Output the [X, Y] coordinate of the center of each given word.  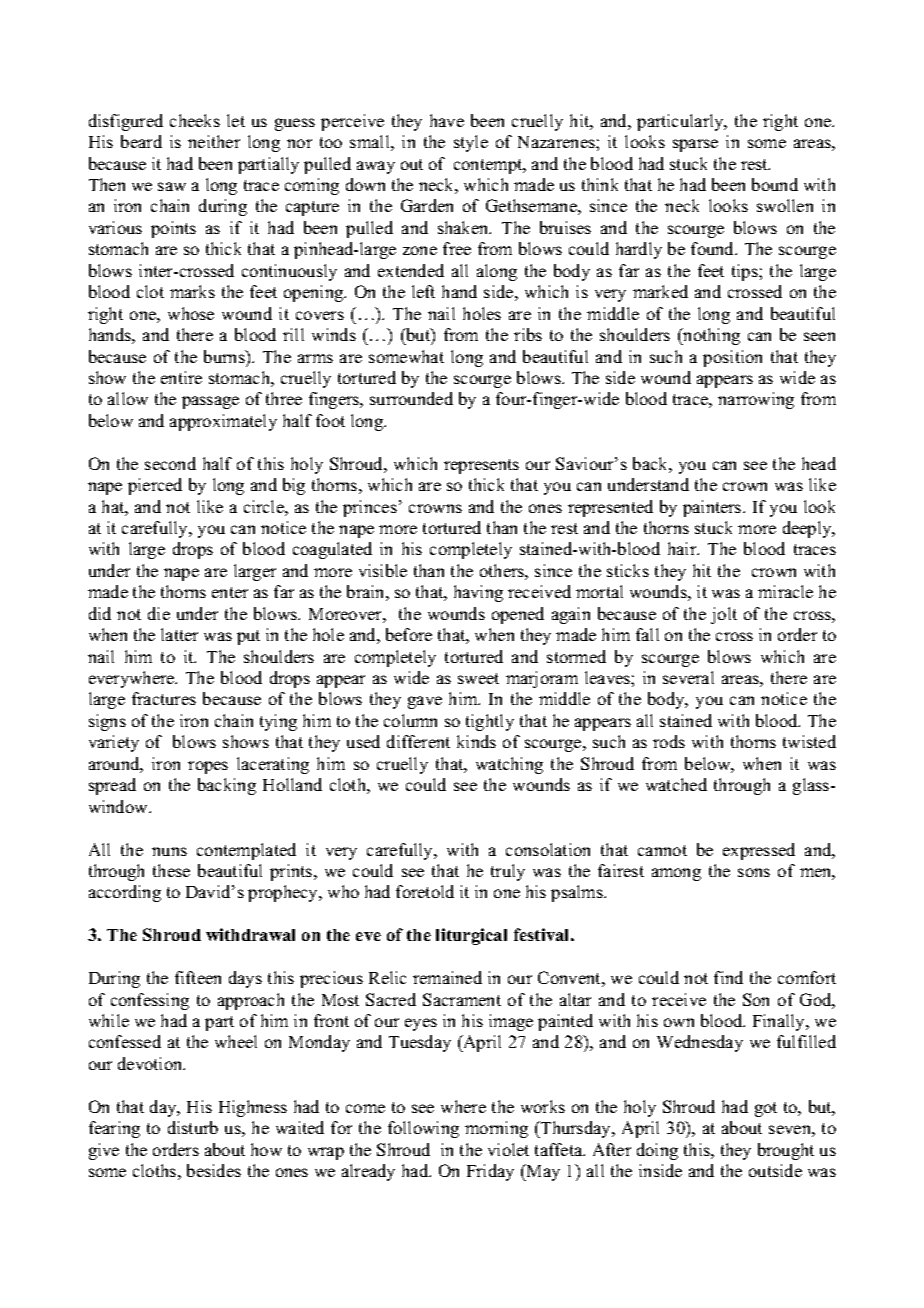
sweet [478, 678]
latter [179, 634]
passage [210, 402]
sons [754, 872]
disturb [193, 1127]
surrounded [411, 398]
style [471, 143]
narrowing [756, 400]
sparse [695, 145]
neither [214, 141]
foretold [425, 891]
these [171, 870]
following [423, 1129]
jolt [724, 615]
